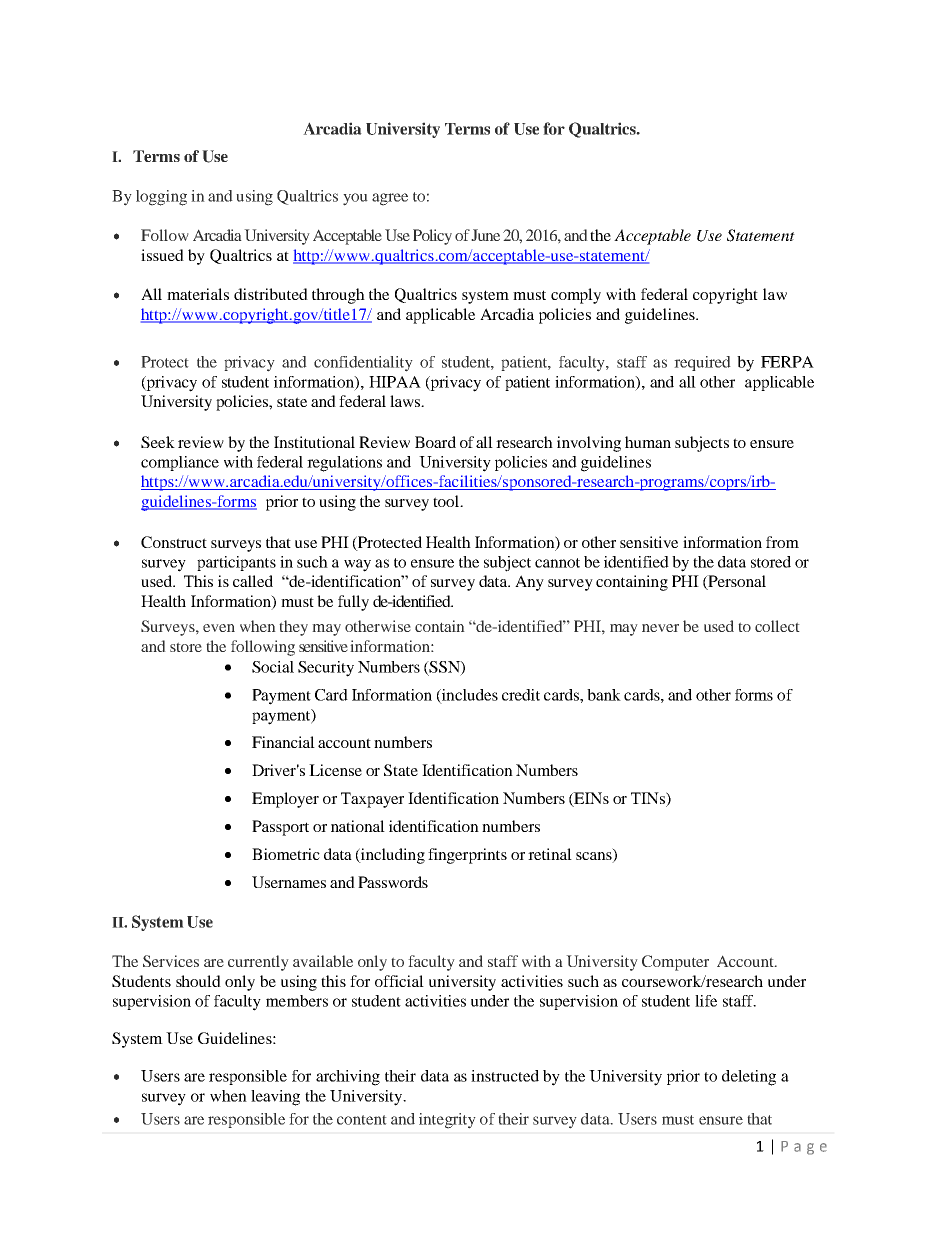  Describe the element at coordinates (467, 856) in the image. I see `fingerprints` at that location.
